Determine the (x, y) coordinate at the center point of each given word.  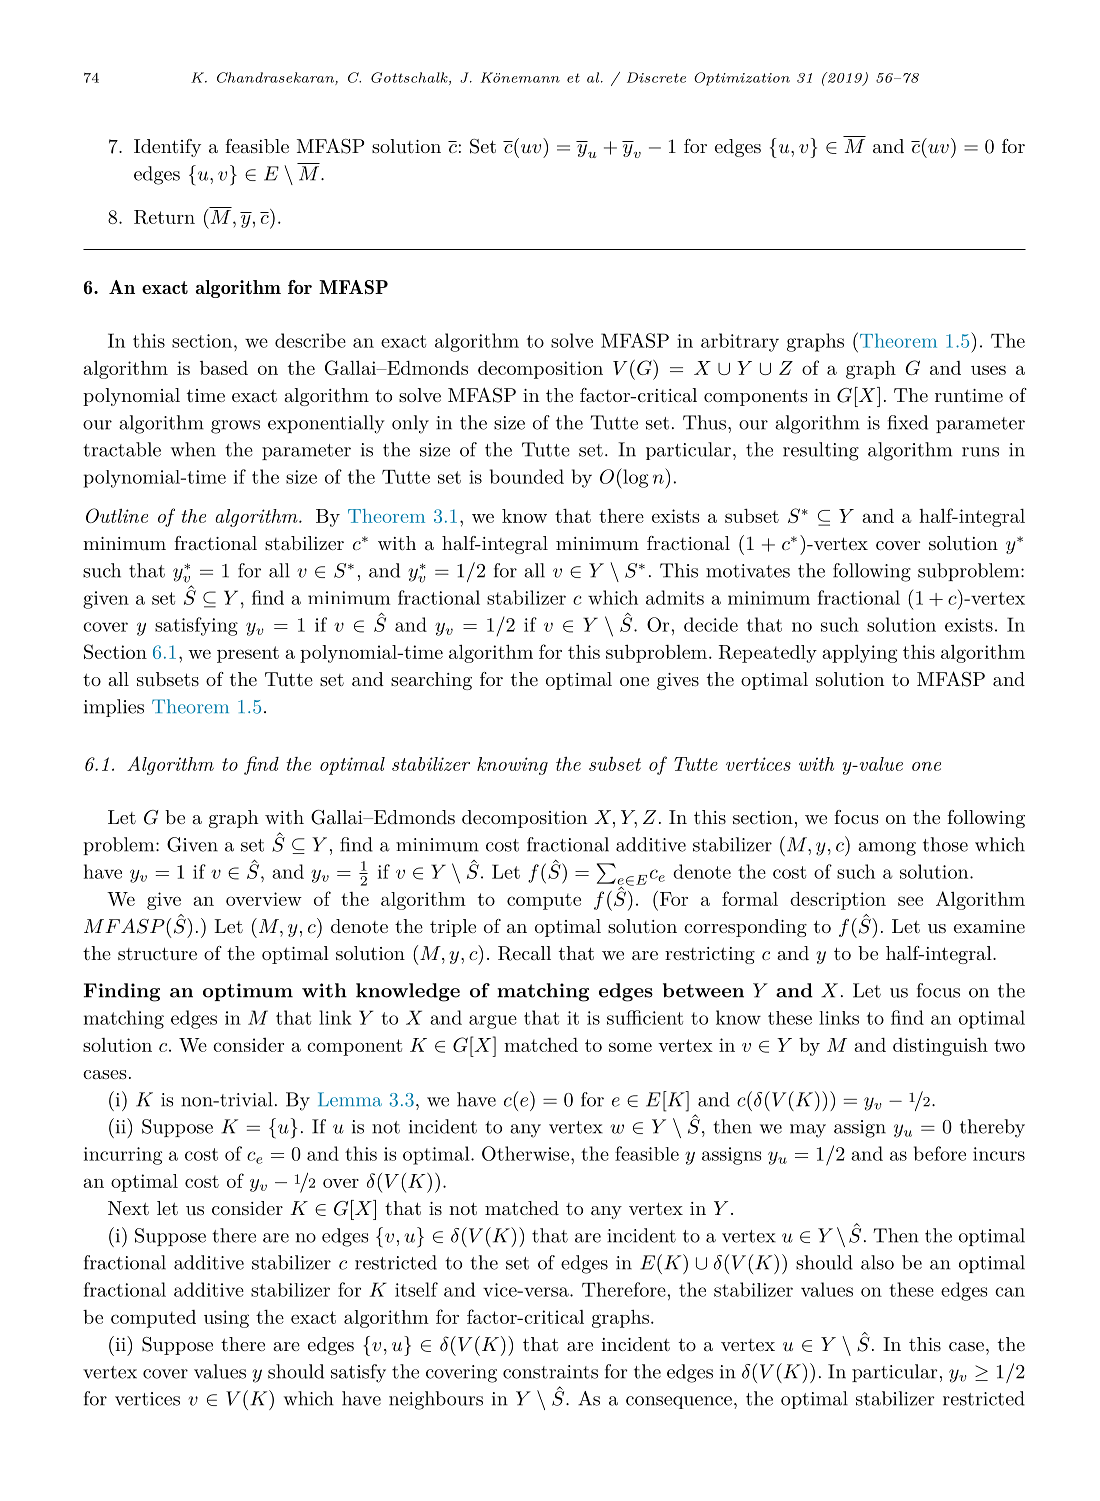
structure (157, 953)
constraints (550, 1372)
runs (980, 452)
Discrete (656, 77)
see (910, 901)
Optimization (742, 79)
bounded (527, 476)
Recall (524, 953)
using (226, 1319)
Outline (117, 515)
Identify (167, 148)
